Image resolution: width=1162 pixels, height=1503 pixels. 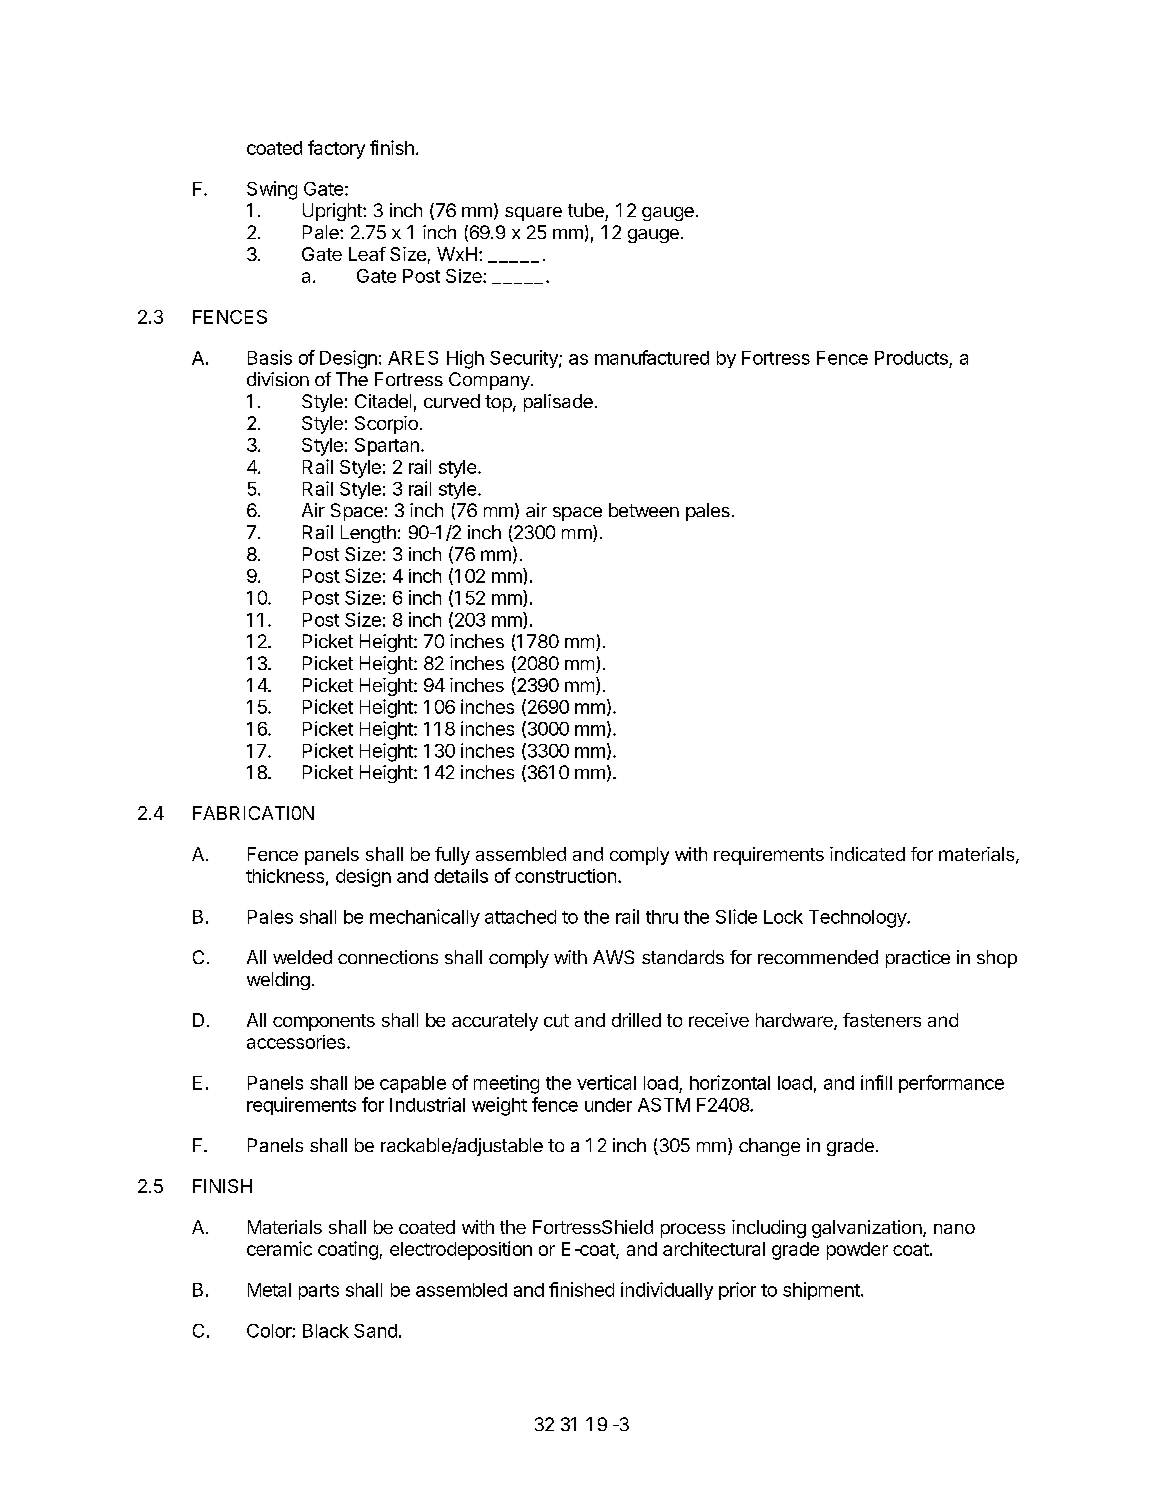 What do you see at coordinates (319, 1292) in the page?
I see `parts` at bounding box center [319, 1292].
